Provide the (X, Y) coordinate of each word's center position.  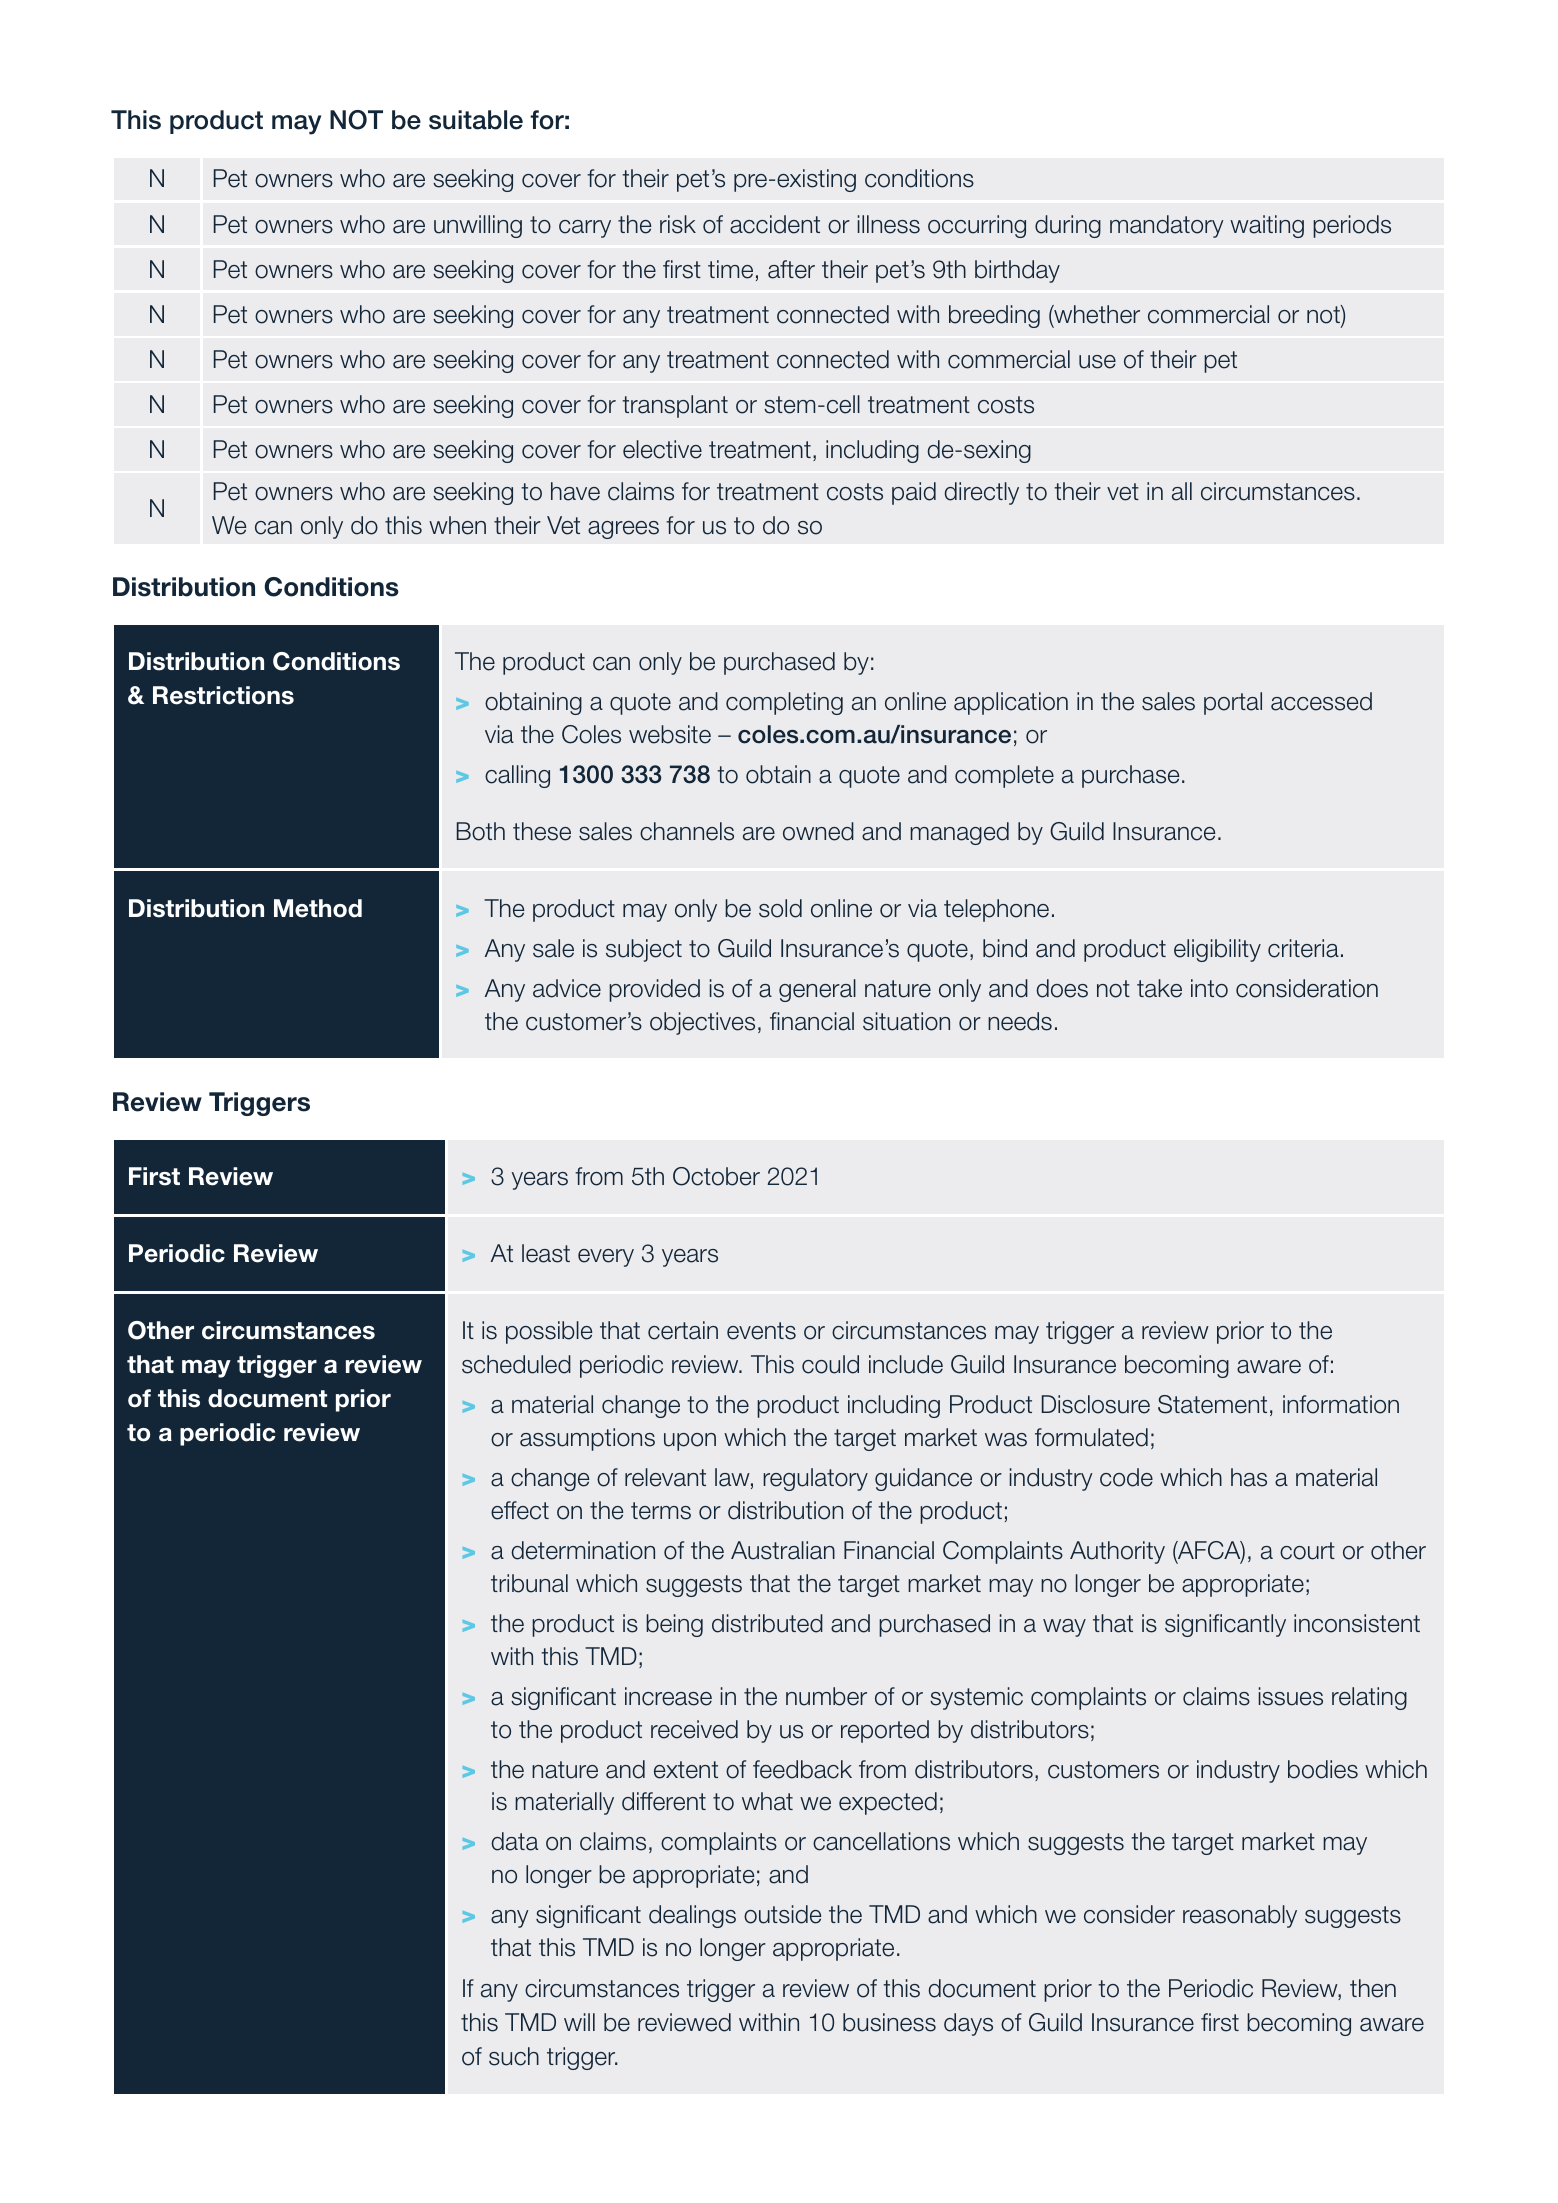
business (889, 2022)
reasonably (1240, 1916)
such (514, 2056)
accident (775, 224)
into (1209, 988)
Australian (783, 1550)
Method (318, 908)
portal (1233, 703)
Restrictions (223, 695)
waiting (1267, 226)
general (817, 990)
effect (520, 1510)
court (1307, 1551)
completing (784, 703)
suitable (476, 120)
